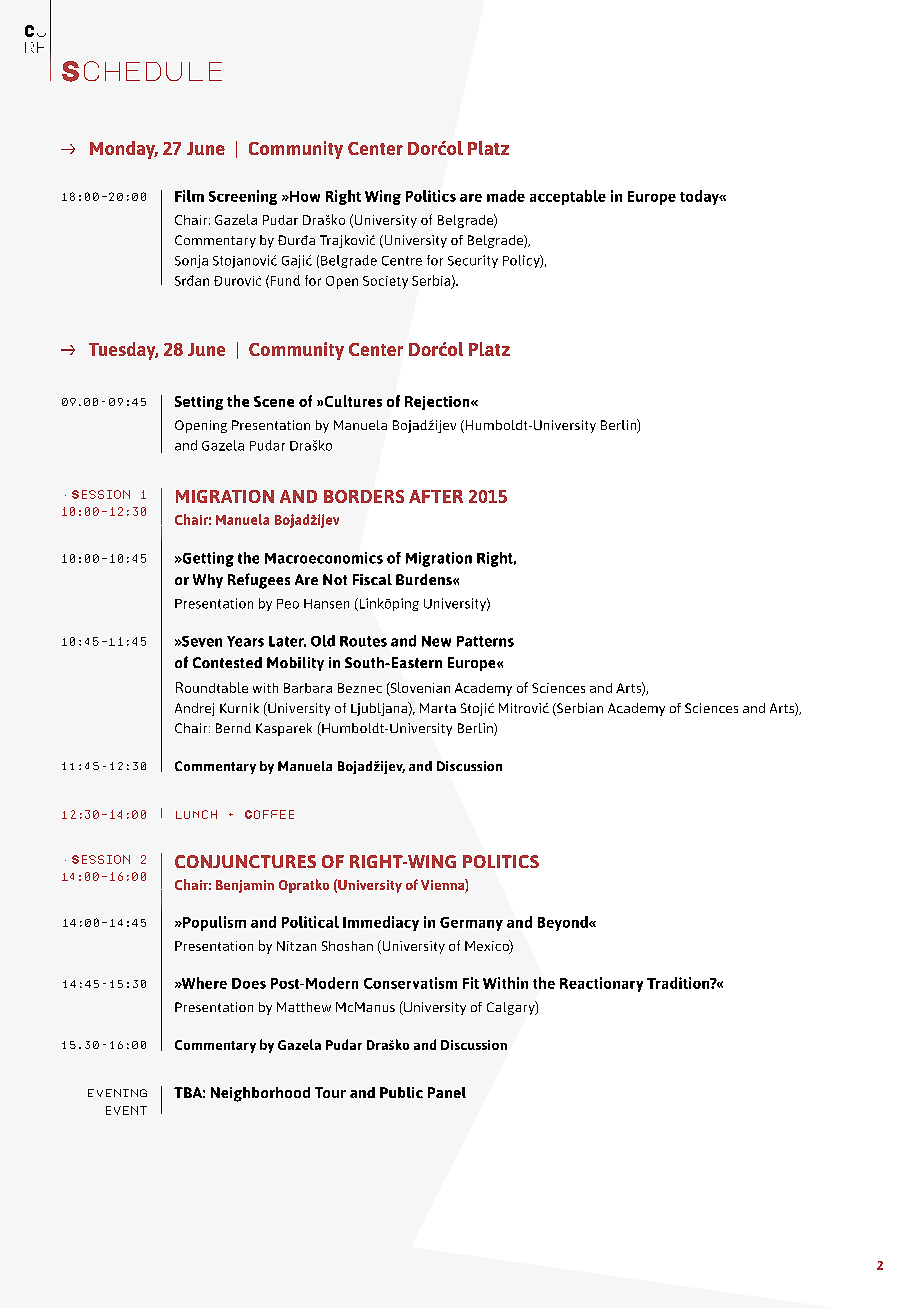 This screenshot has height=1308, width=924. What do you see at coordinates (438, 708) in the screenshot?
I see `Marta` at bounding box center [438, 708].
